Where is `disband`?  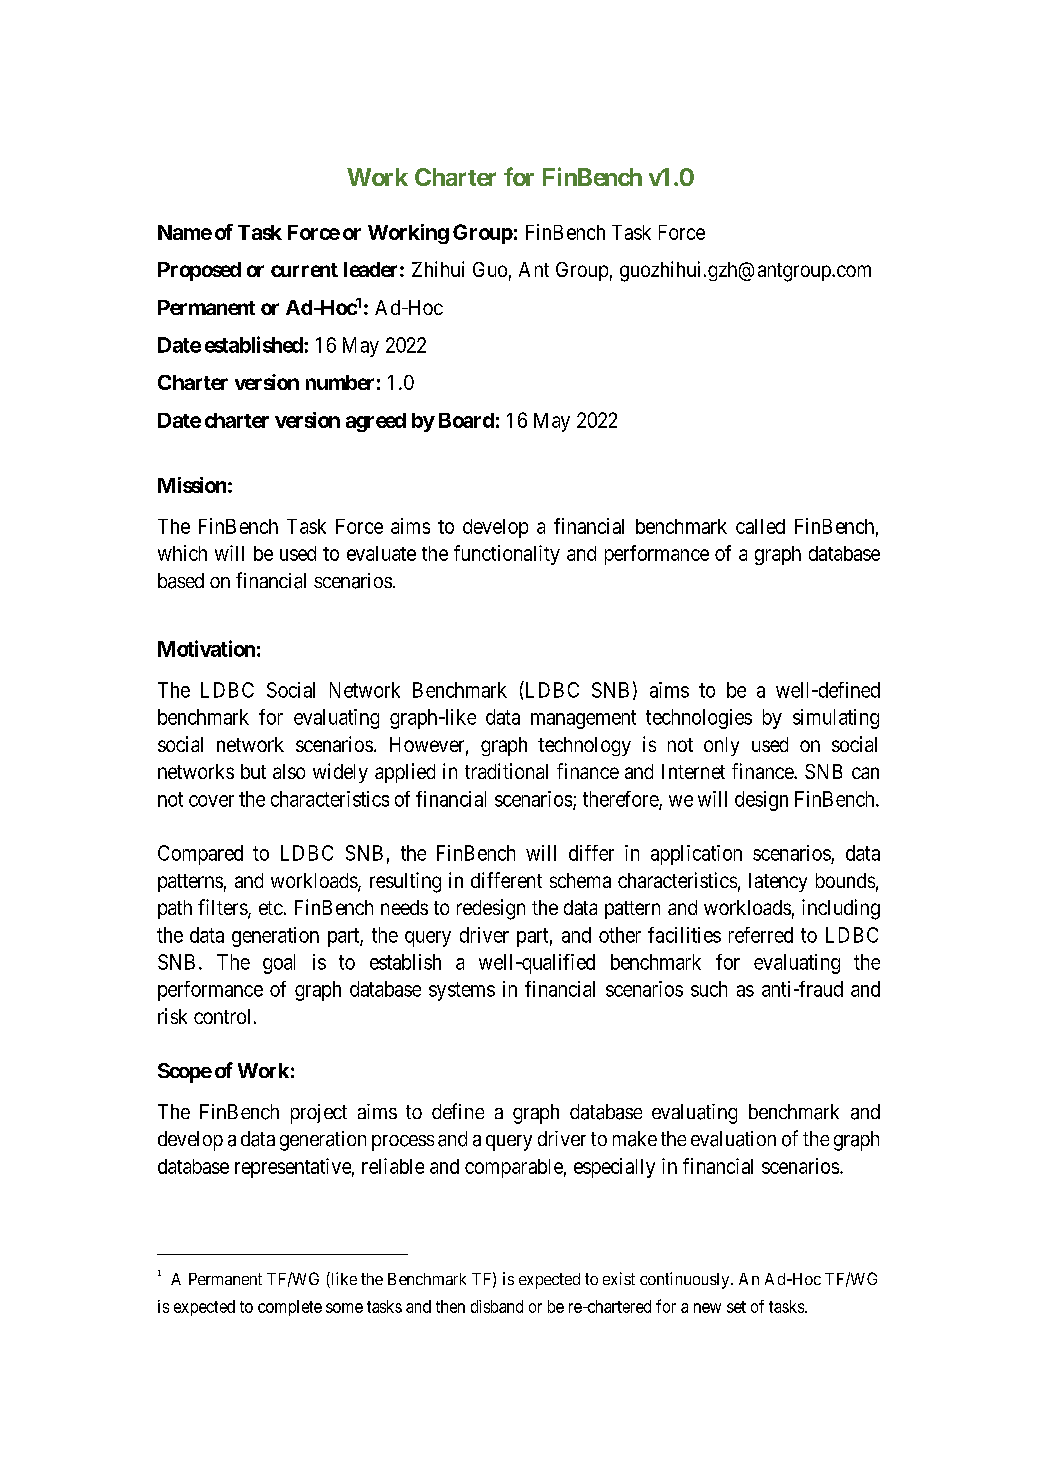 disband is located at coordinates (497, 1306).
